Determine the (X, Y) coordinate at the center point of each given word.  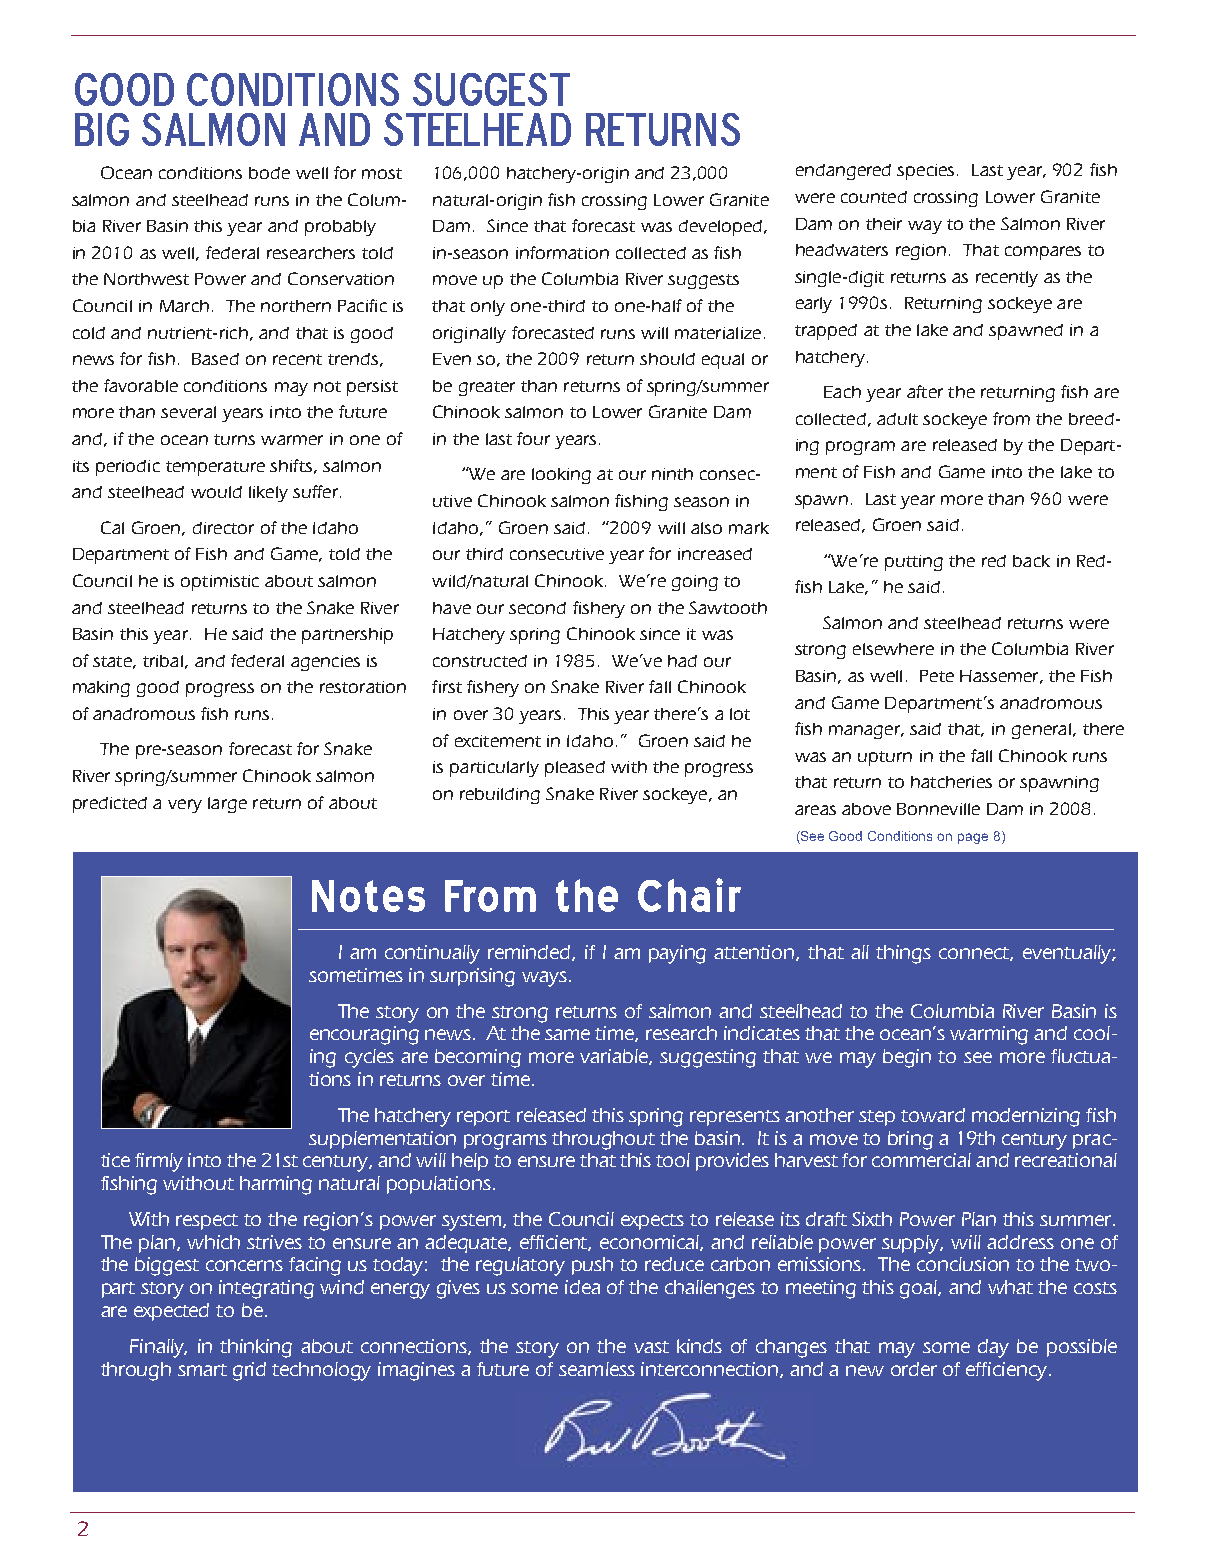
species (925, 172)
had (682, 661)
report (483, 1118)
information (562, 252)
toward (933, 1115)
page (973, 838)
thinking (256, 1348)
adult (897, 419)
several (188, 412)
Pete (937, 676)
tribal (163, 661)
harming (276, 1185)
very (185, 806)
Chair (689, 895)
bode (269, 173)
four (533, 438)
